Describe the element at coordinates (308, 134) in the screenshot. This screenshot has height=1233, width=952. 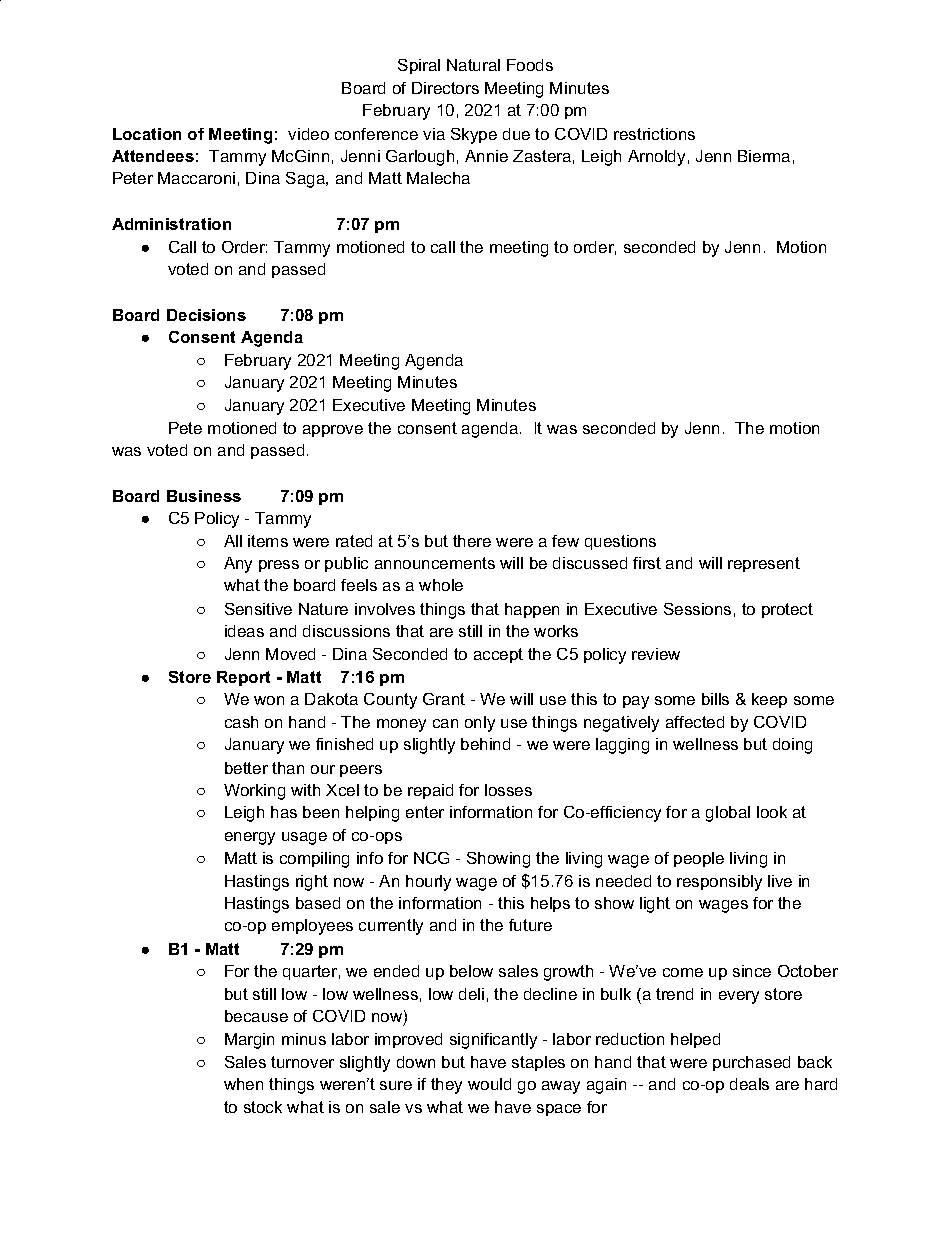
I see `video` at that location.
